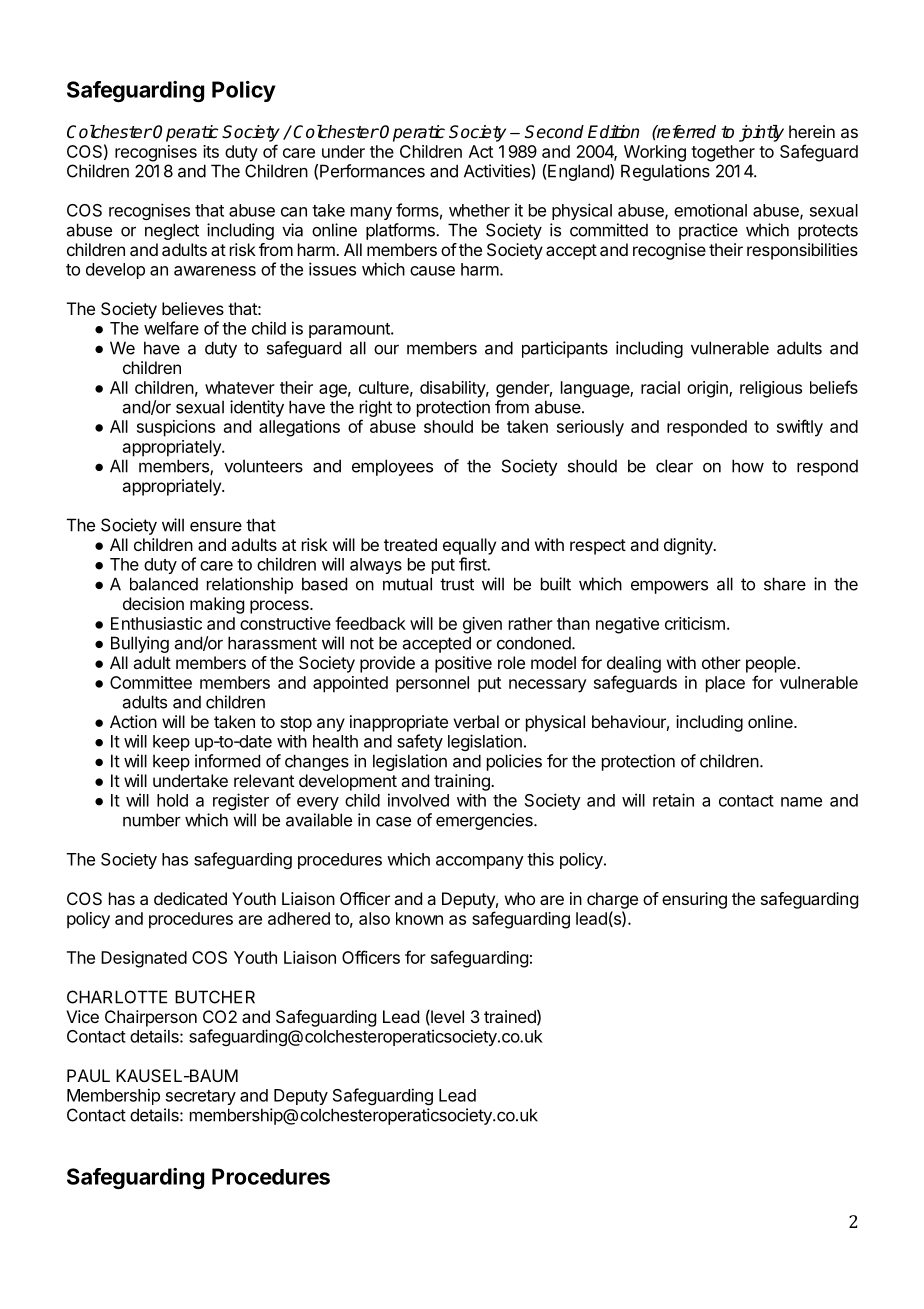 This screenshot has height=1309, width=924. I want to click on together, so click(723, 153).
